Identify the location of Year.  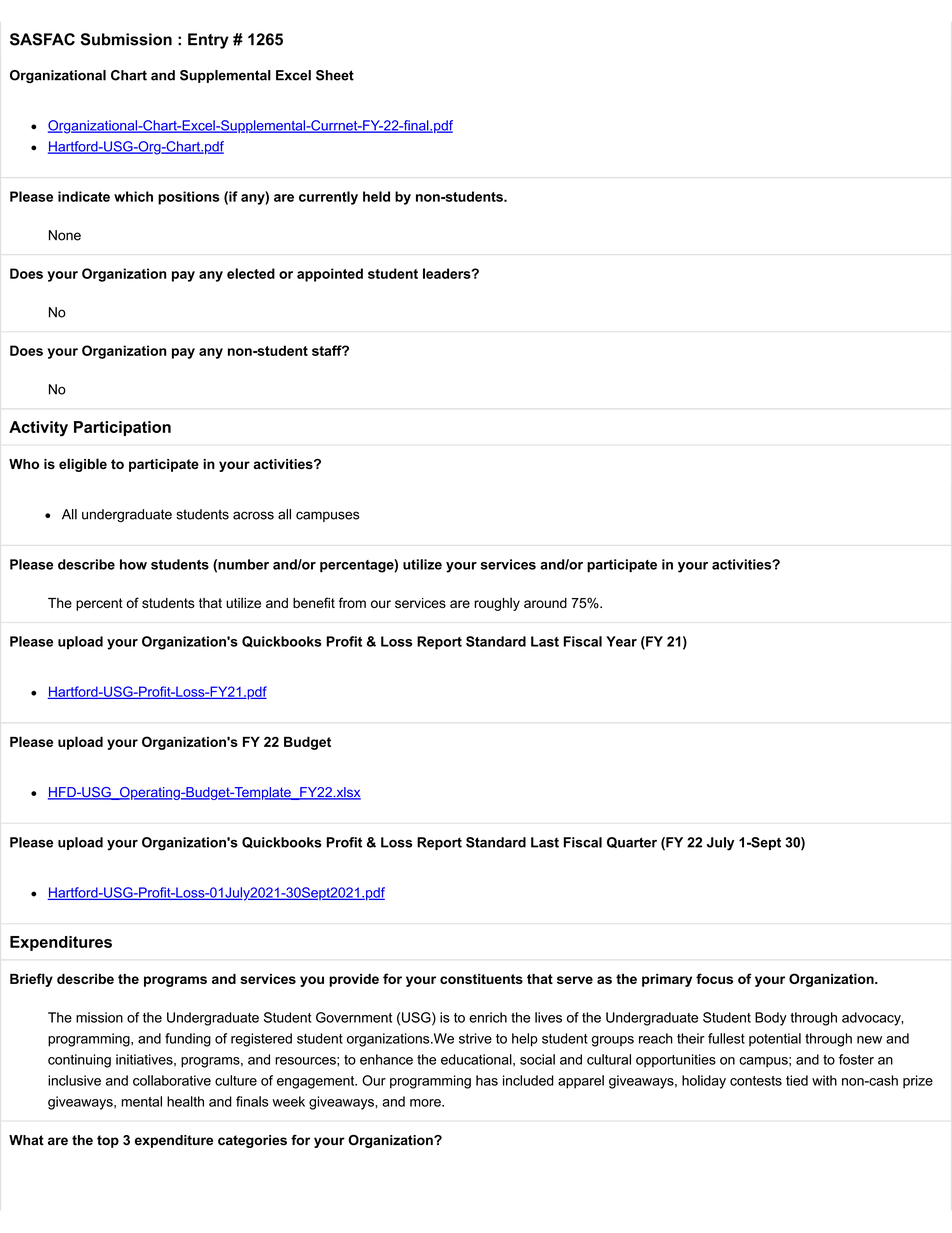
(621, 641).
